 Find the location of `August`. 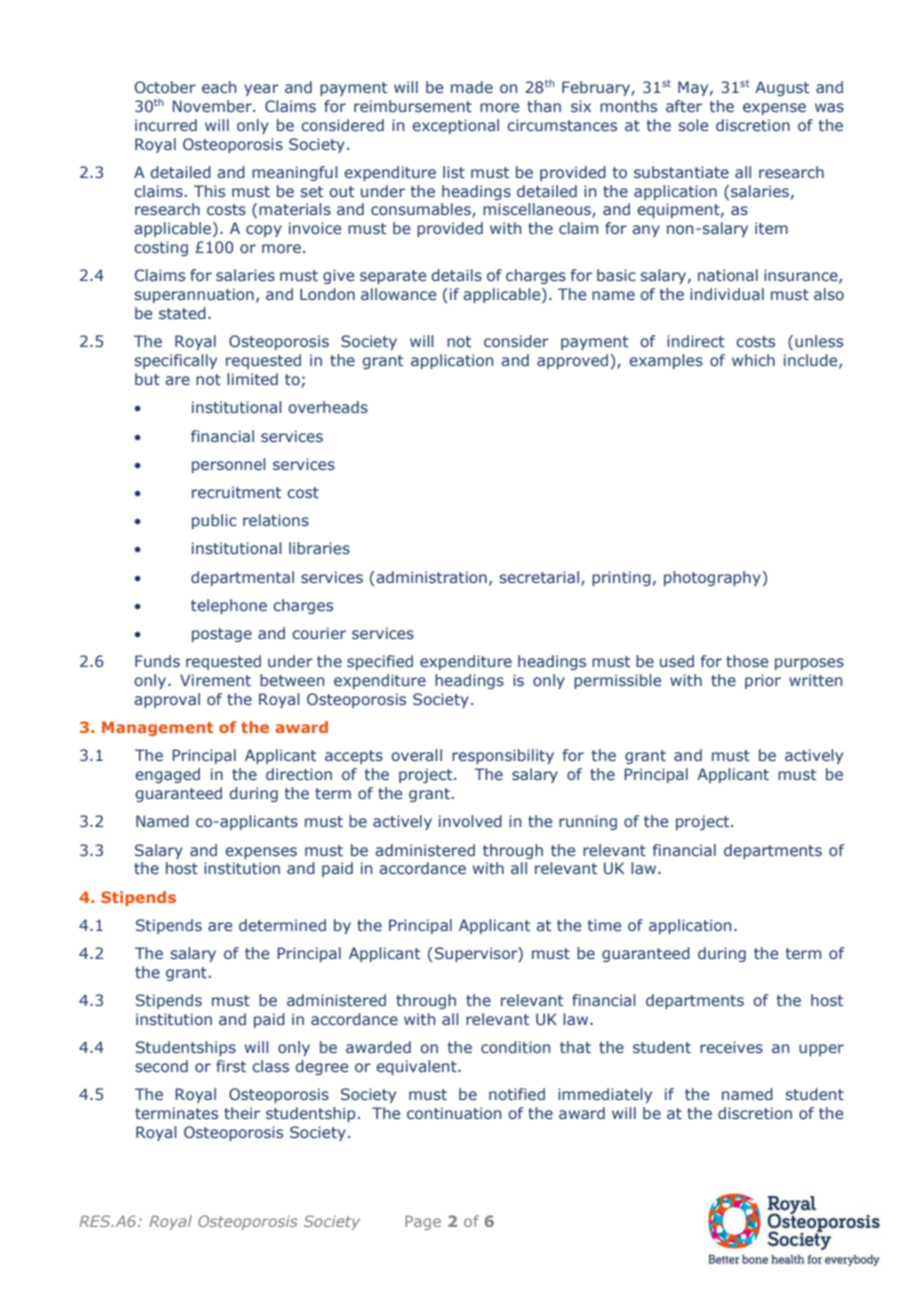

August is located at coordinates (782, 88).
